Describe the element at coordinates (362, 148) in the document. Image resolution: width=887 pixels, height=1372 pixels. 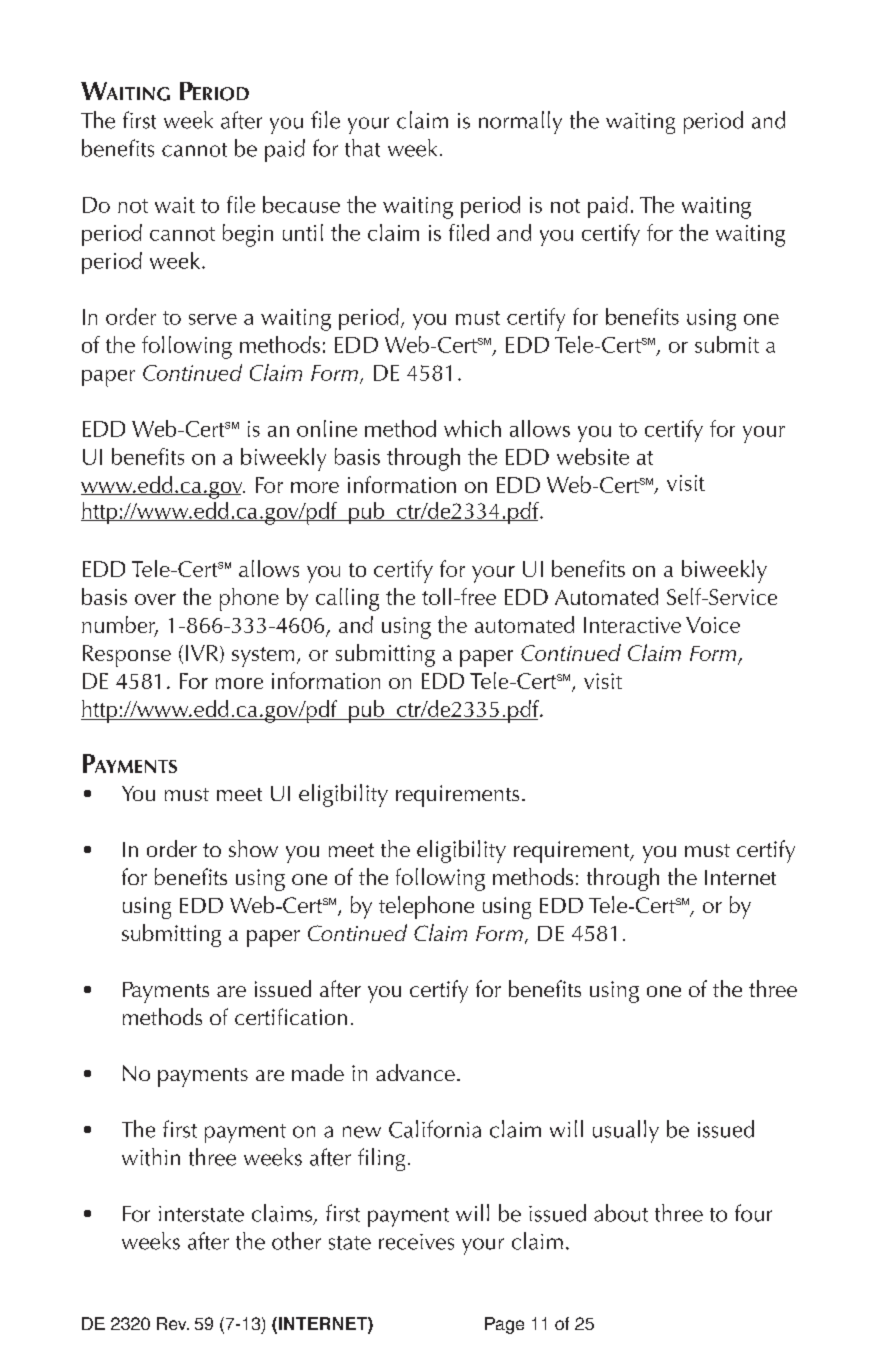
I see `that` at that location.
